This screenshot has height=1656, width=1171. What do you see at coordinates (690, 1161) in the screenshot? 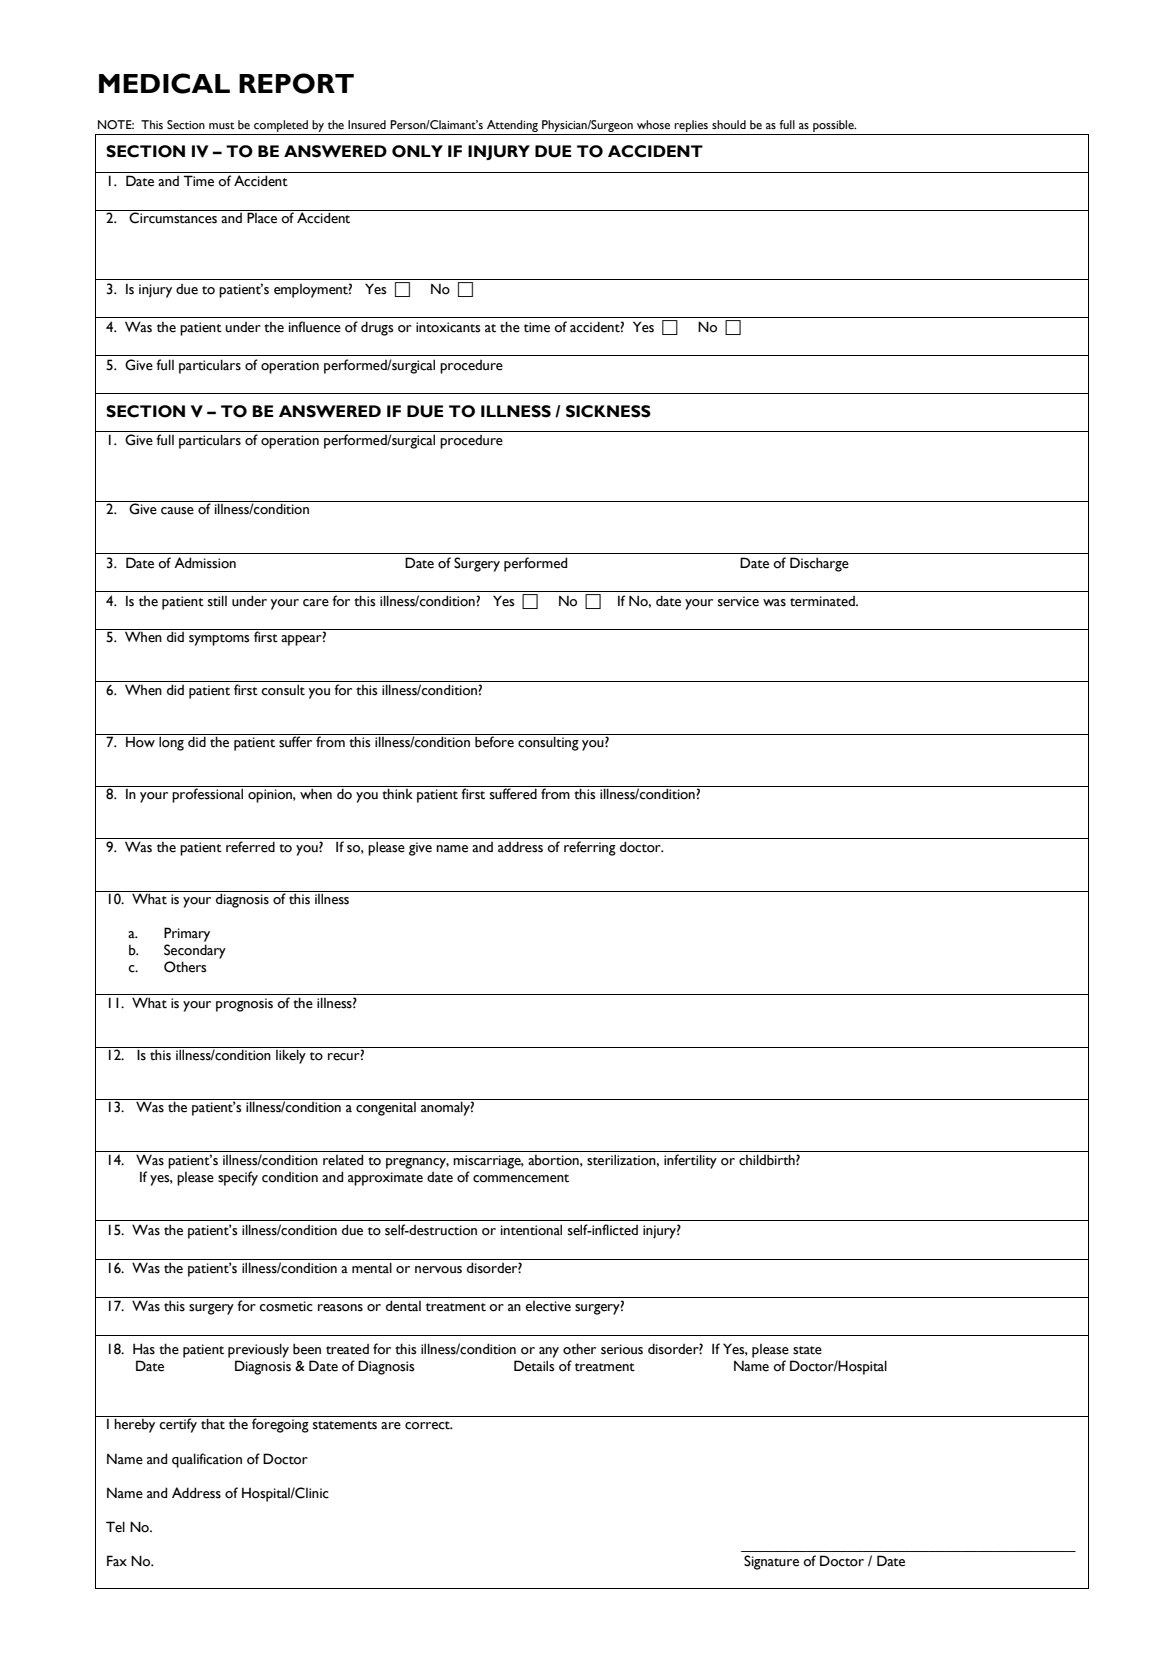
I see `infertility` at bounding box center [690, 1161].
